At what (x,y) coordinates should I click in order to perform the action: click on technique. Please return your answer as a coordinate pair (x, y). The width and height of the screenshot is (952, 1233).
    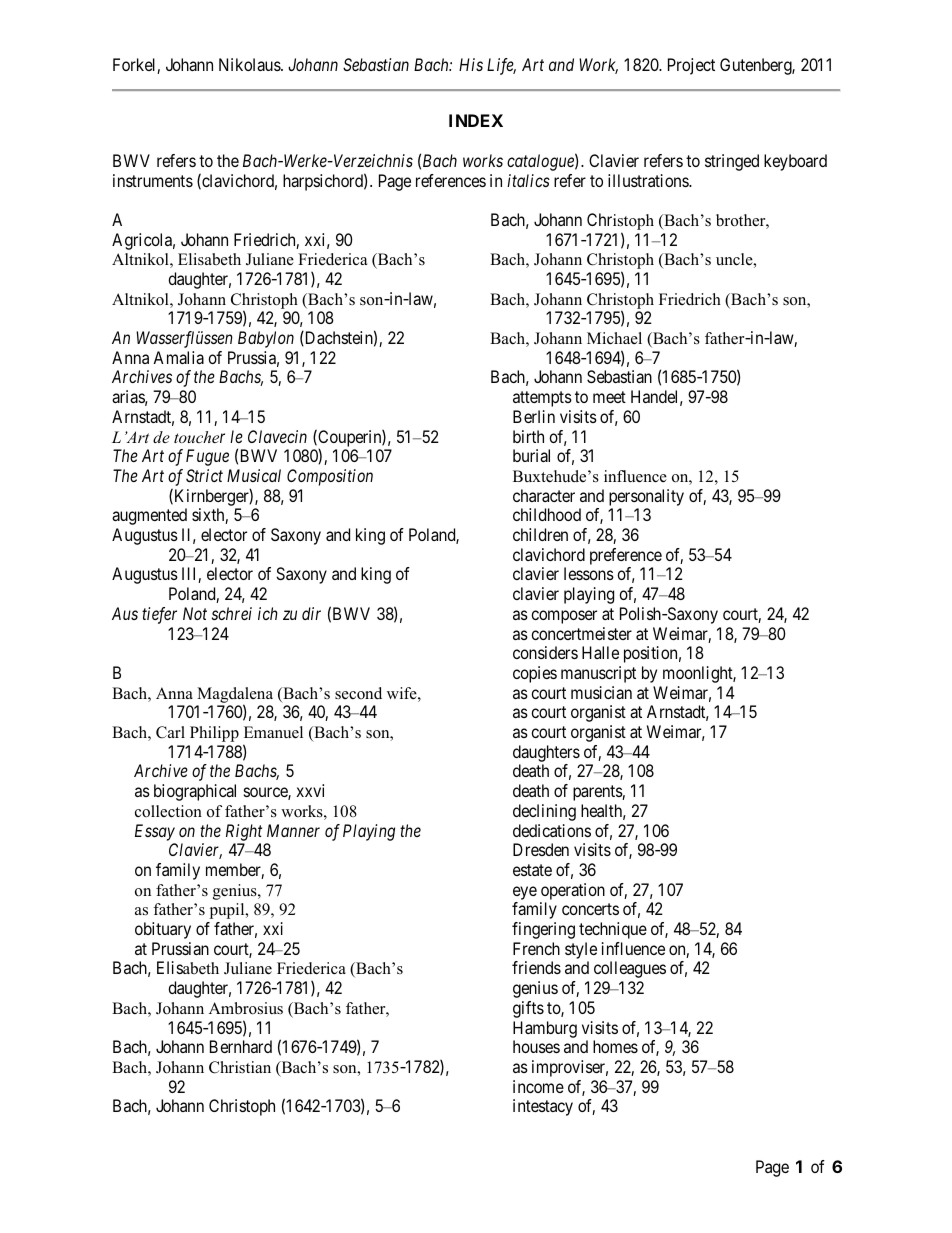
    Looking at the image, I should click on (613, 930).
